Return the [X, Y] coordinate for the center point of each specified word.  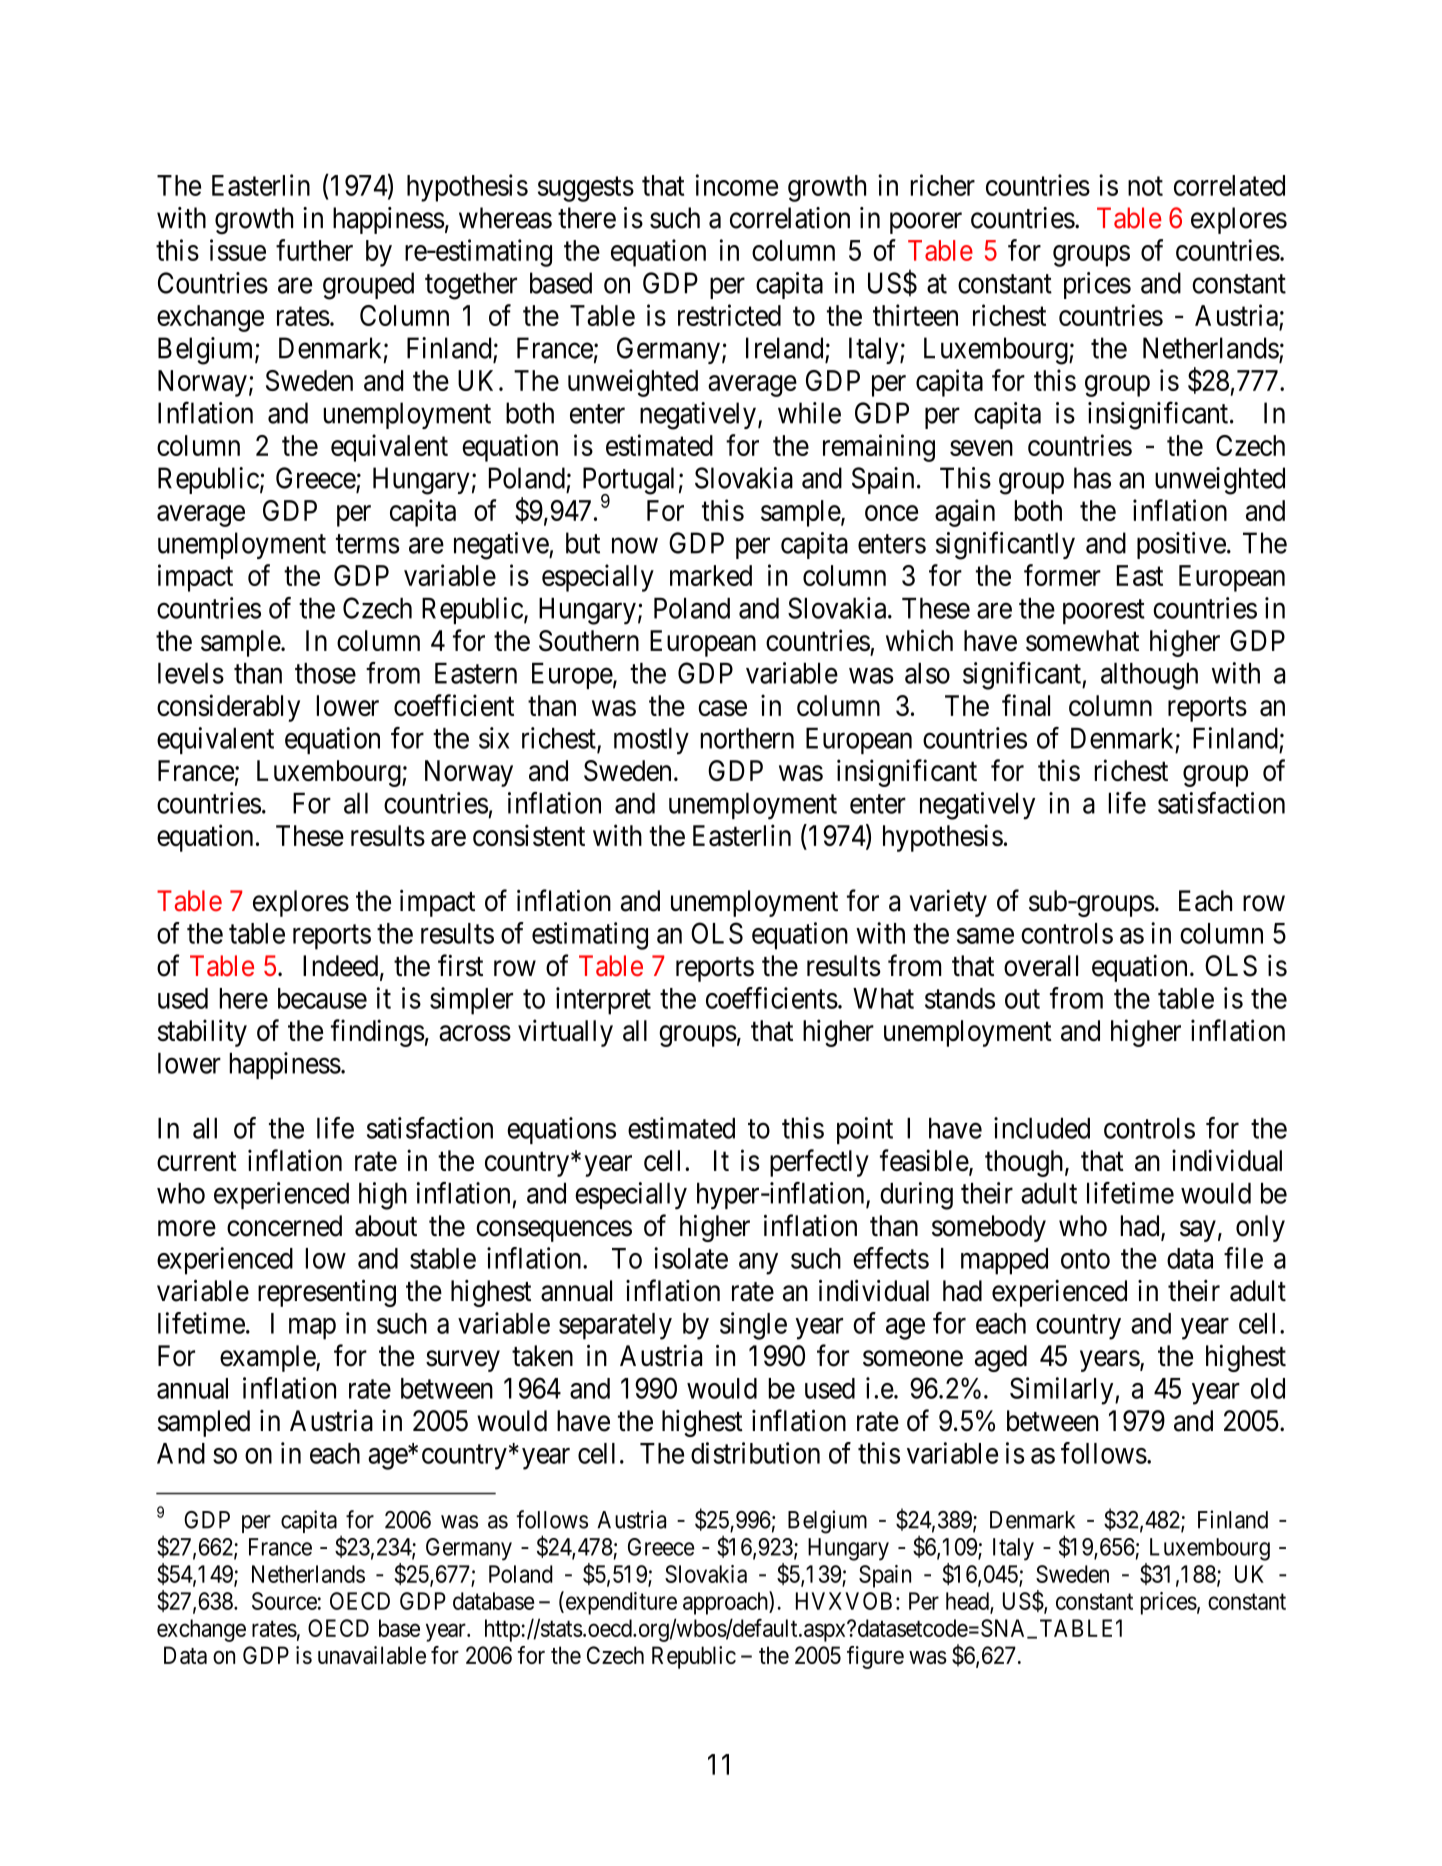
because [322, 998]
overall [1041, 966]
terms [367, 544]
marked [711, 575]
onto [1085, 1259]
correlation [790, 218]
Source [284, 1601]
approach [726, 1603]
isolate [691, 1258]
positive [1181, 545]
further [314, 250]
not [1145, 186]
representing [327, 1293]
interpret [603, 1001]
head [968, 1602]
